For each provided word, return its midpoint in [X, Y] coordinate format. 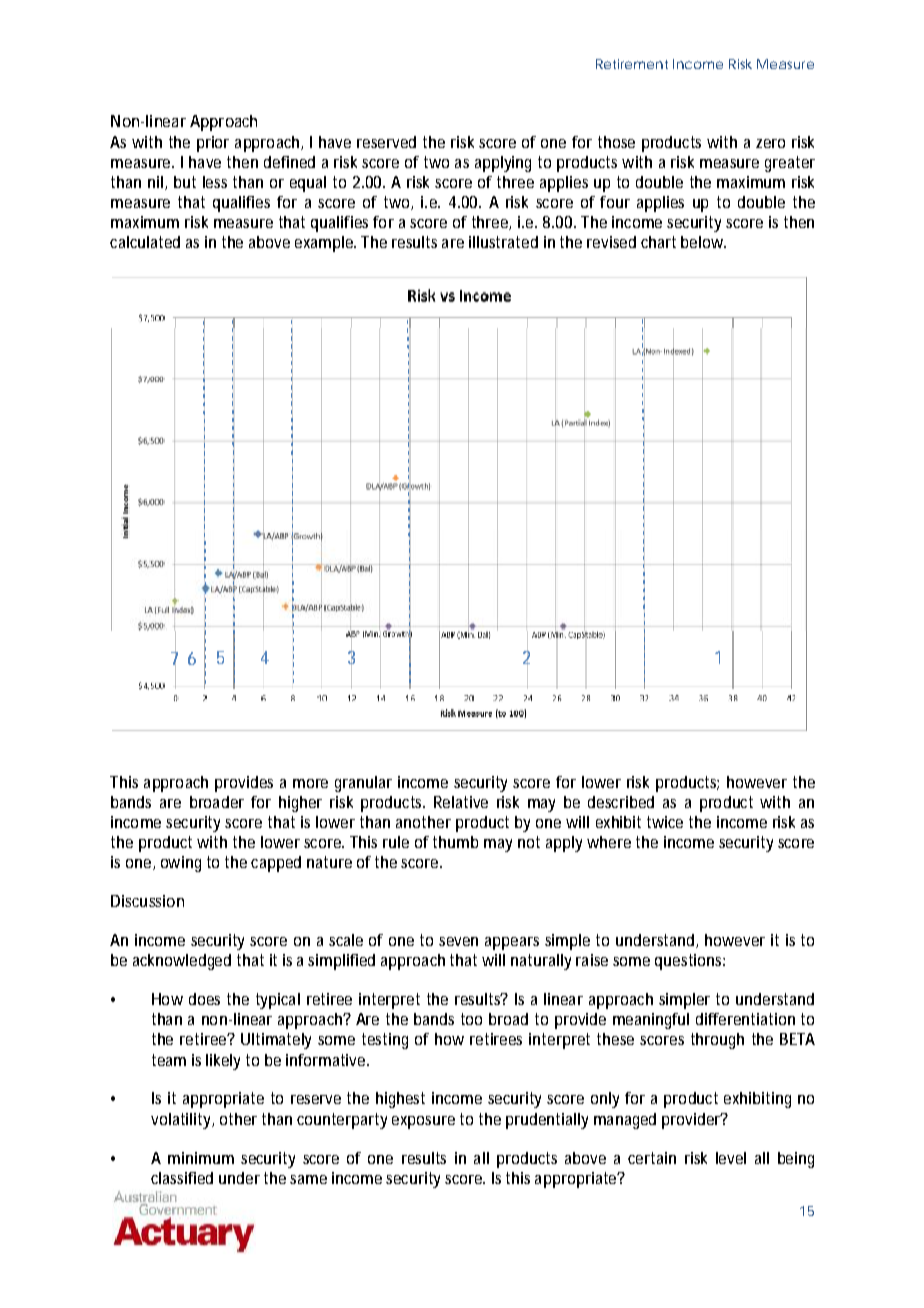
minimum [201, 1158]
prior [213, 144]
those [616, 142]
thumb [455, 842]
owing [181, 864]
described [621, 802]
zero [770, 143]
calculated [145, 242]
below [703, 242]
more [310, 783]
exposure [423, 1122]
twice [665, 822]
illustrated [503, 242]
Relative [461, 802]
